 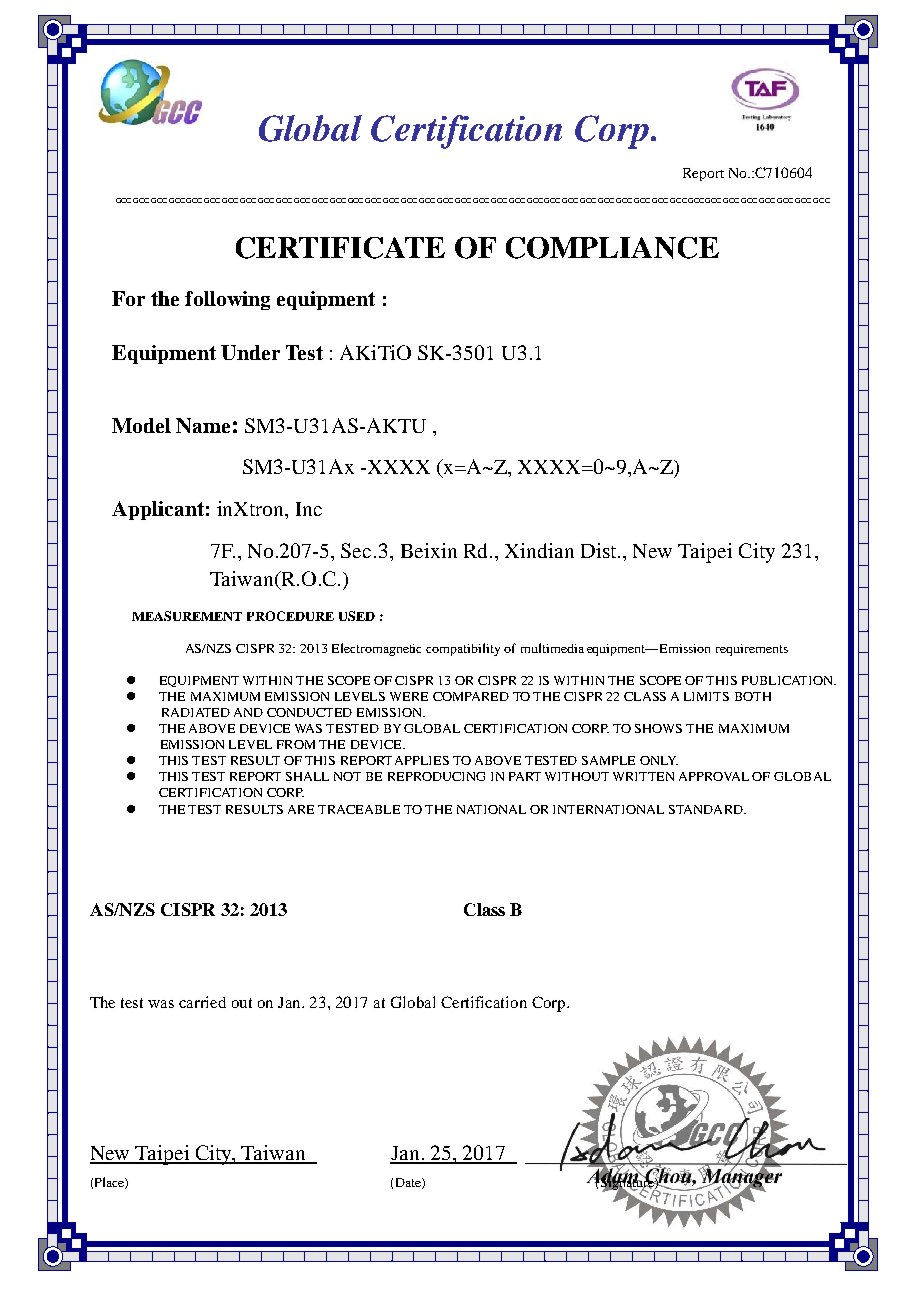 What do you see at coordinates (187, 616) in the page?
I see `MEASUREMENT` at bounding box center [187, 616].
